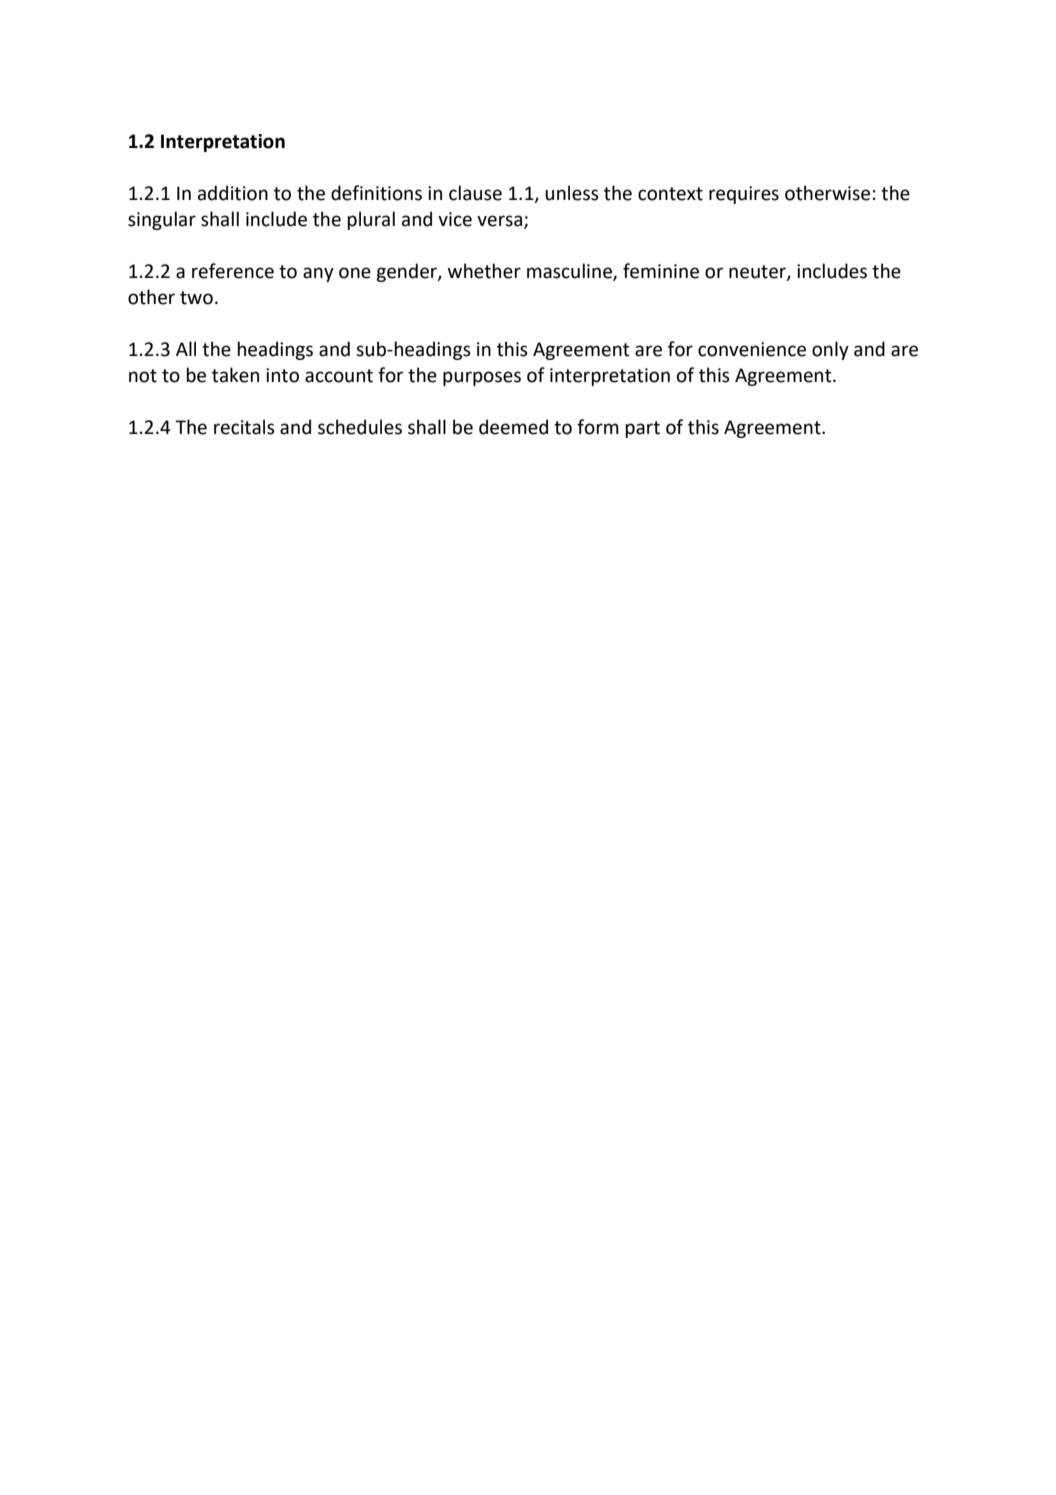 Image resolution: width=1056 pixels, height=1495 pixels. I want to click on requires, so click(744, 195).
